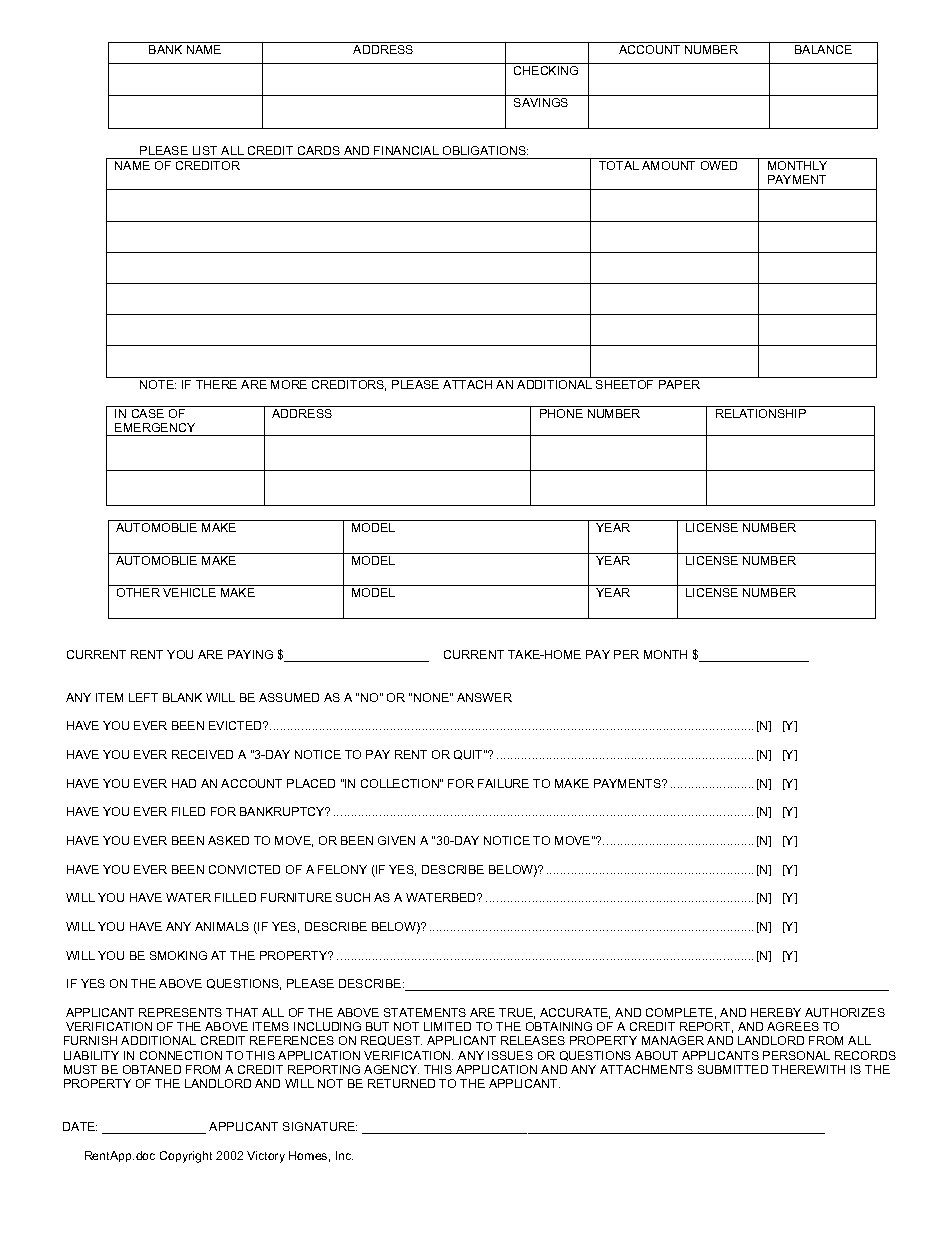 This image has width=952, height=1233. I want to click on RELATIONSHIP, so click(761, 413).
